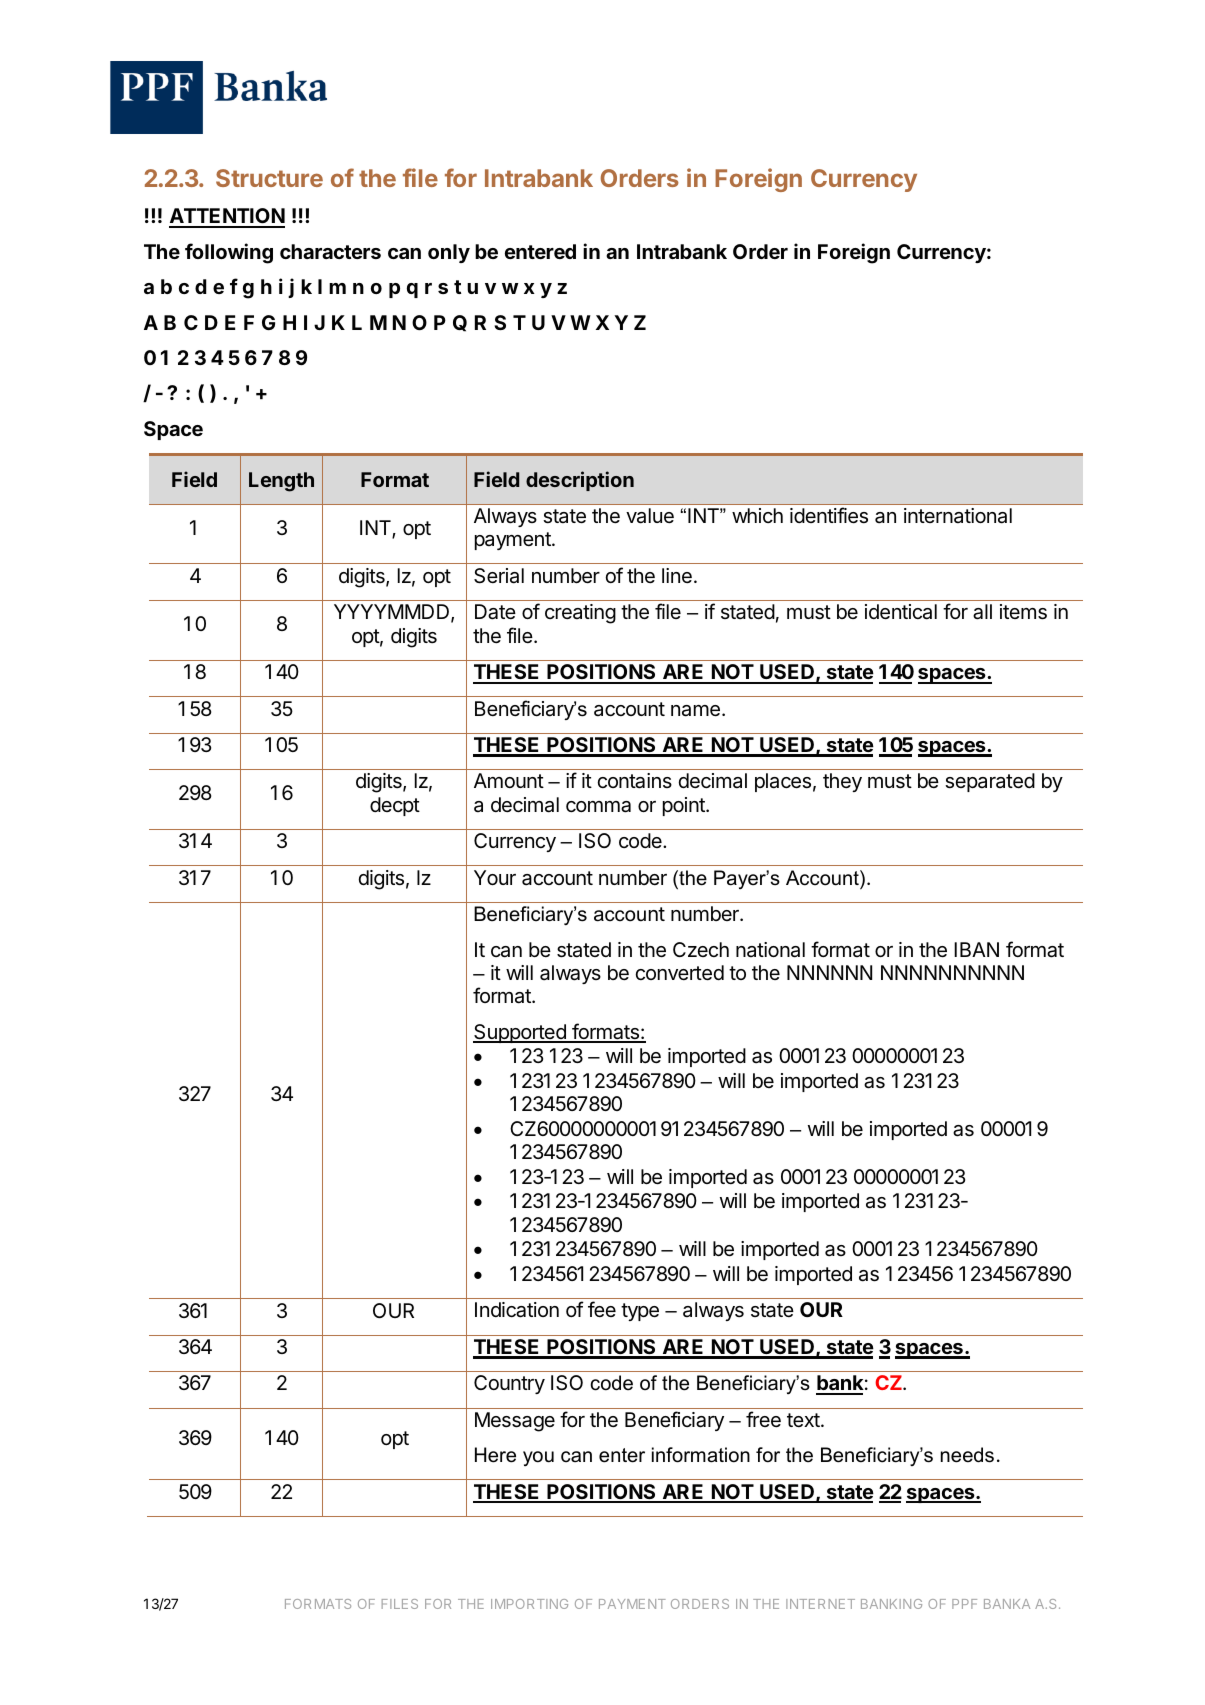 The height and width of the screenshot is (1705, 1205). Describe the element at coordinates (495, 877) in the screenshot. I see `Your` at that location.
